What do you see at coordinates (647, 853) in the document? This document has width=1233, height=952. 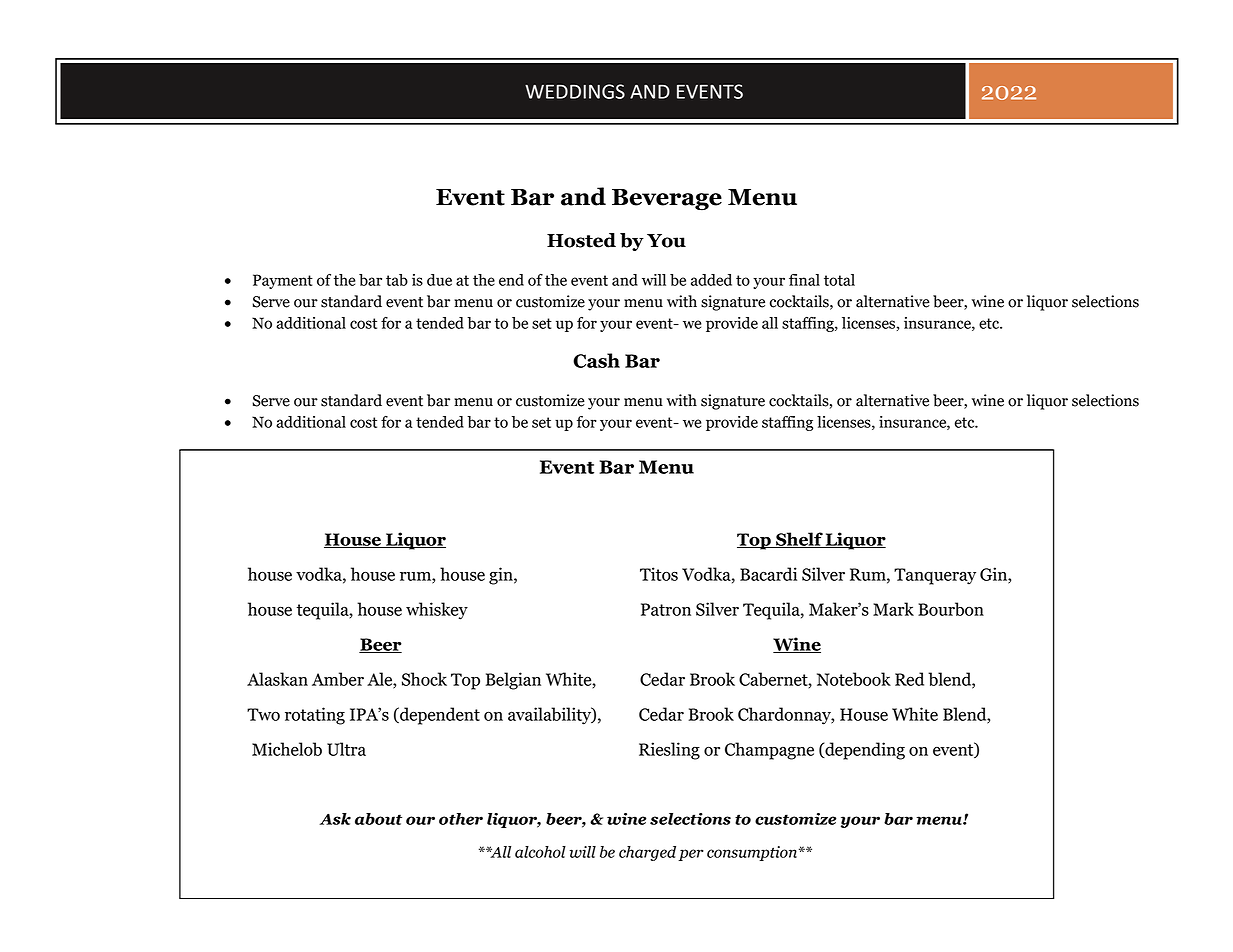 I see `charged` at bounding box center [647, 853].
